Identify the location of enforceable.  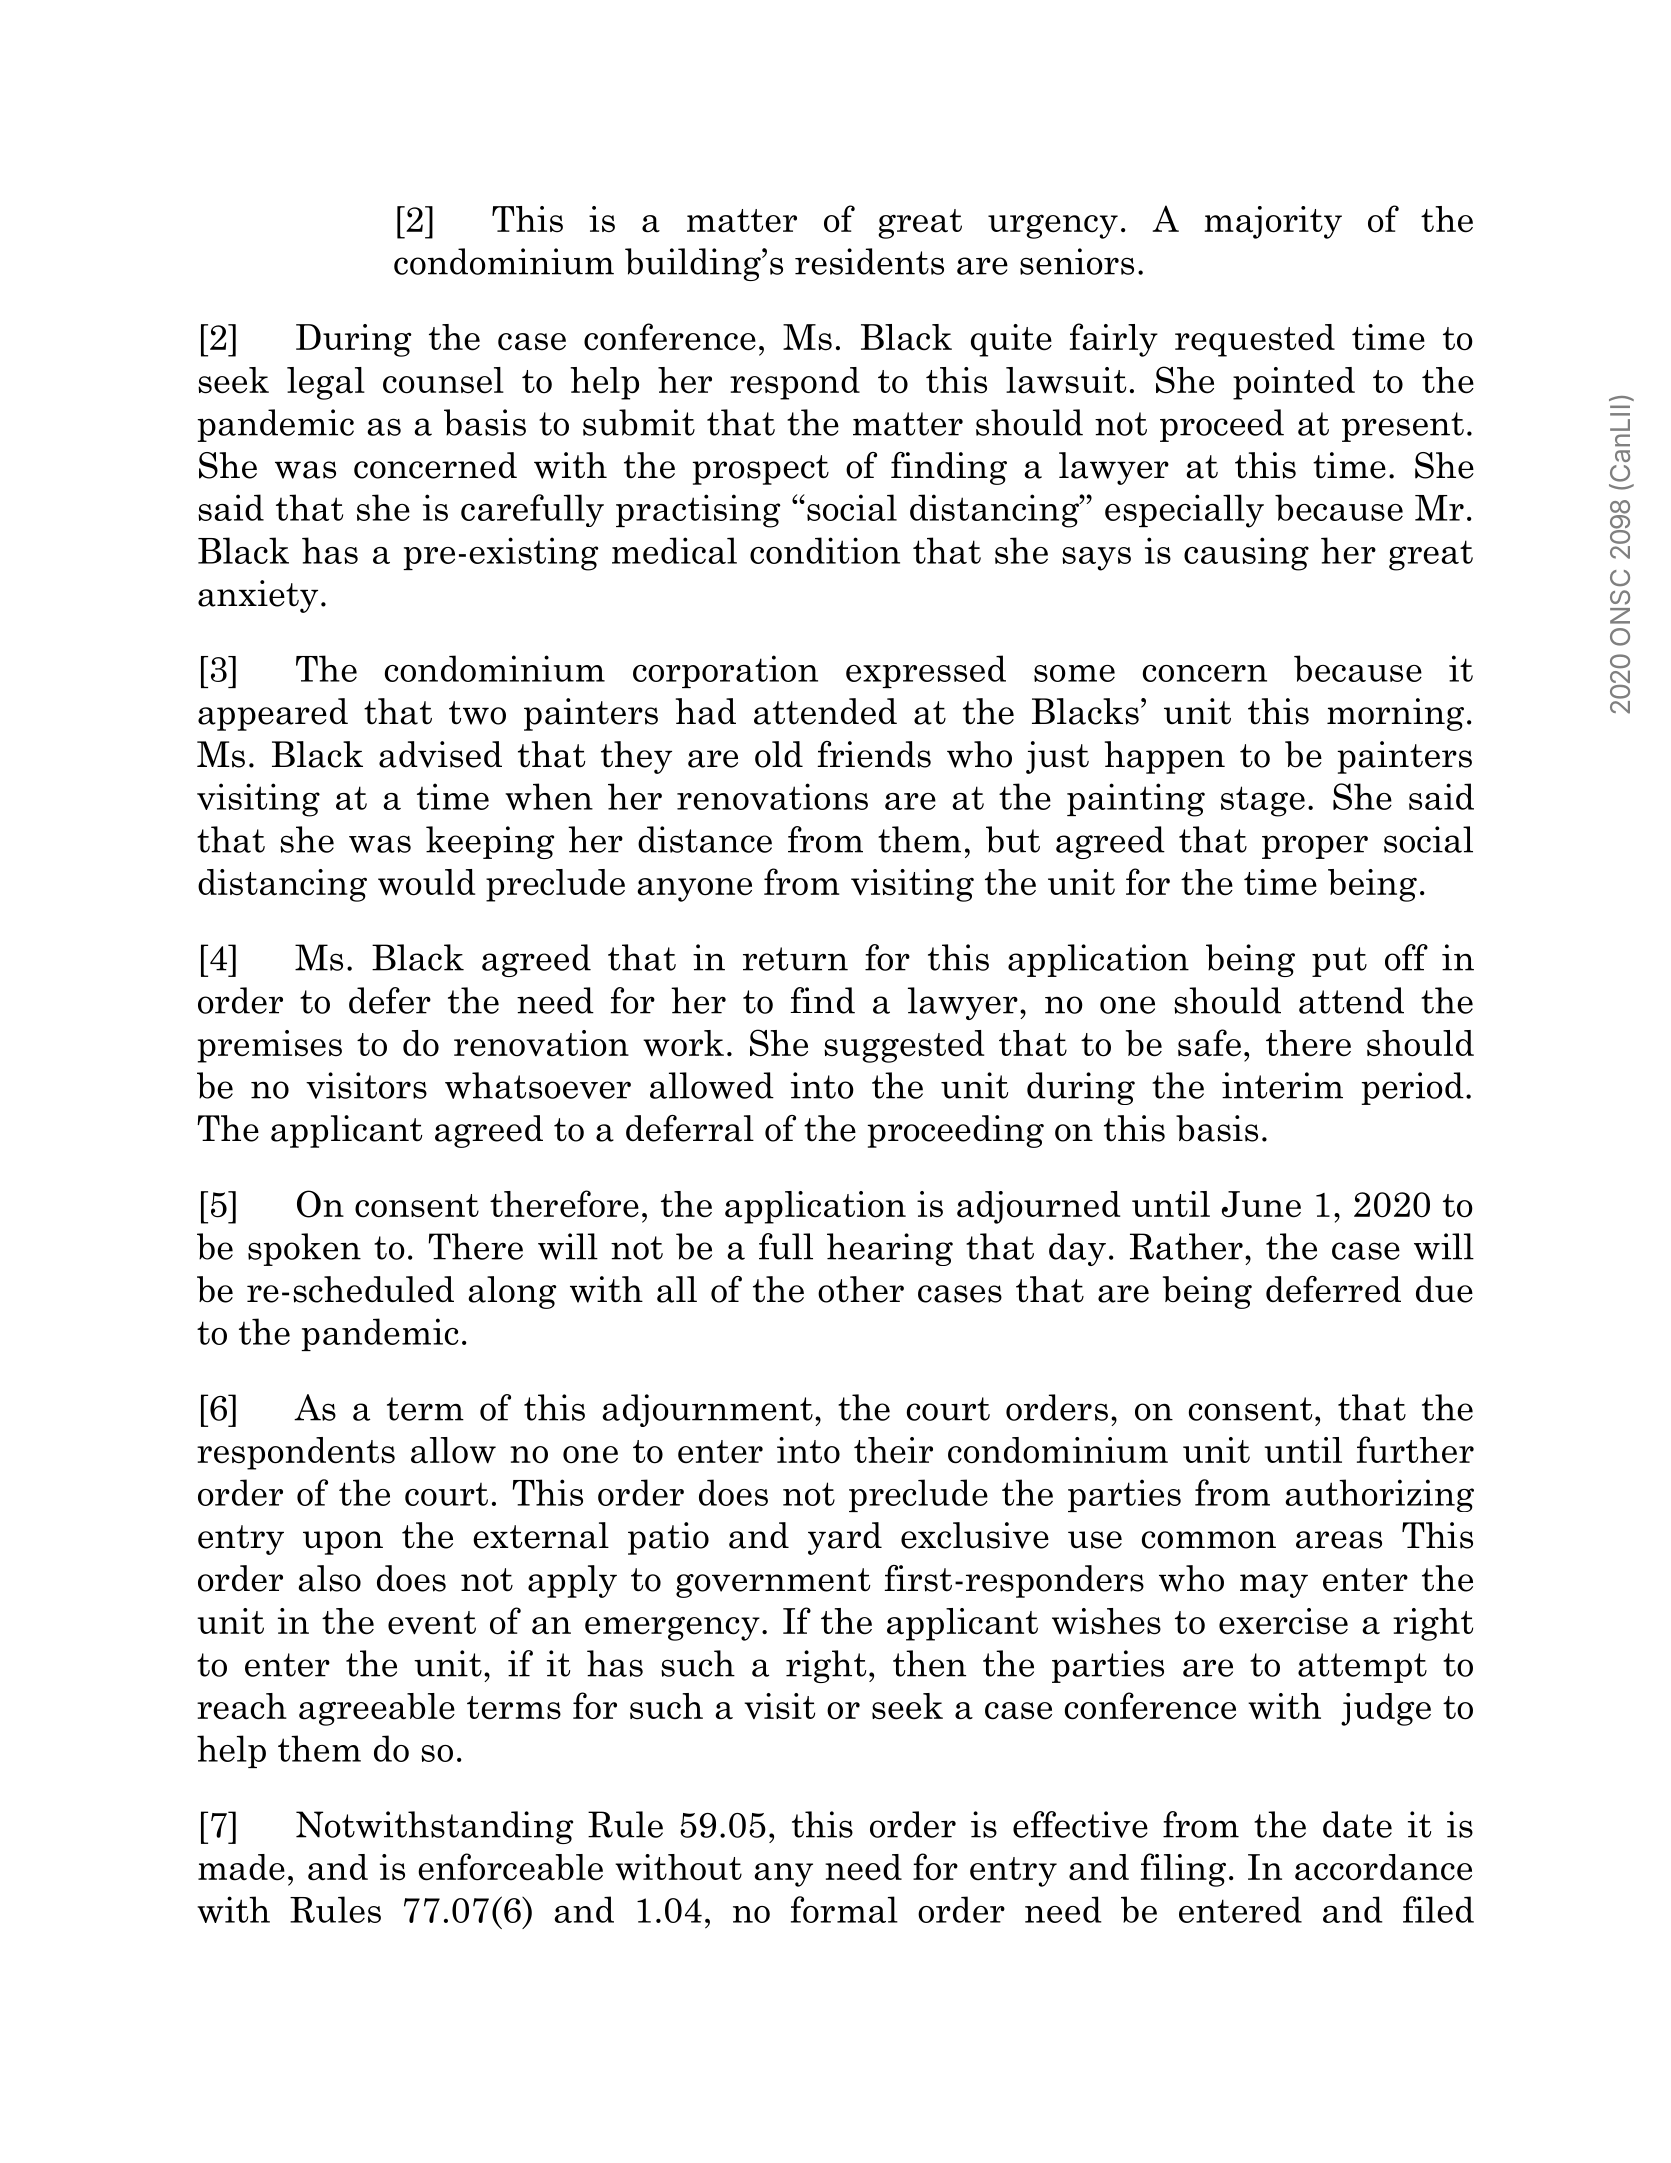
(510, 1867).
